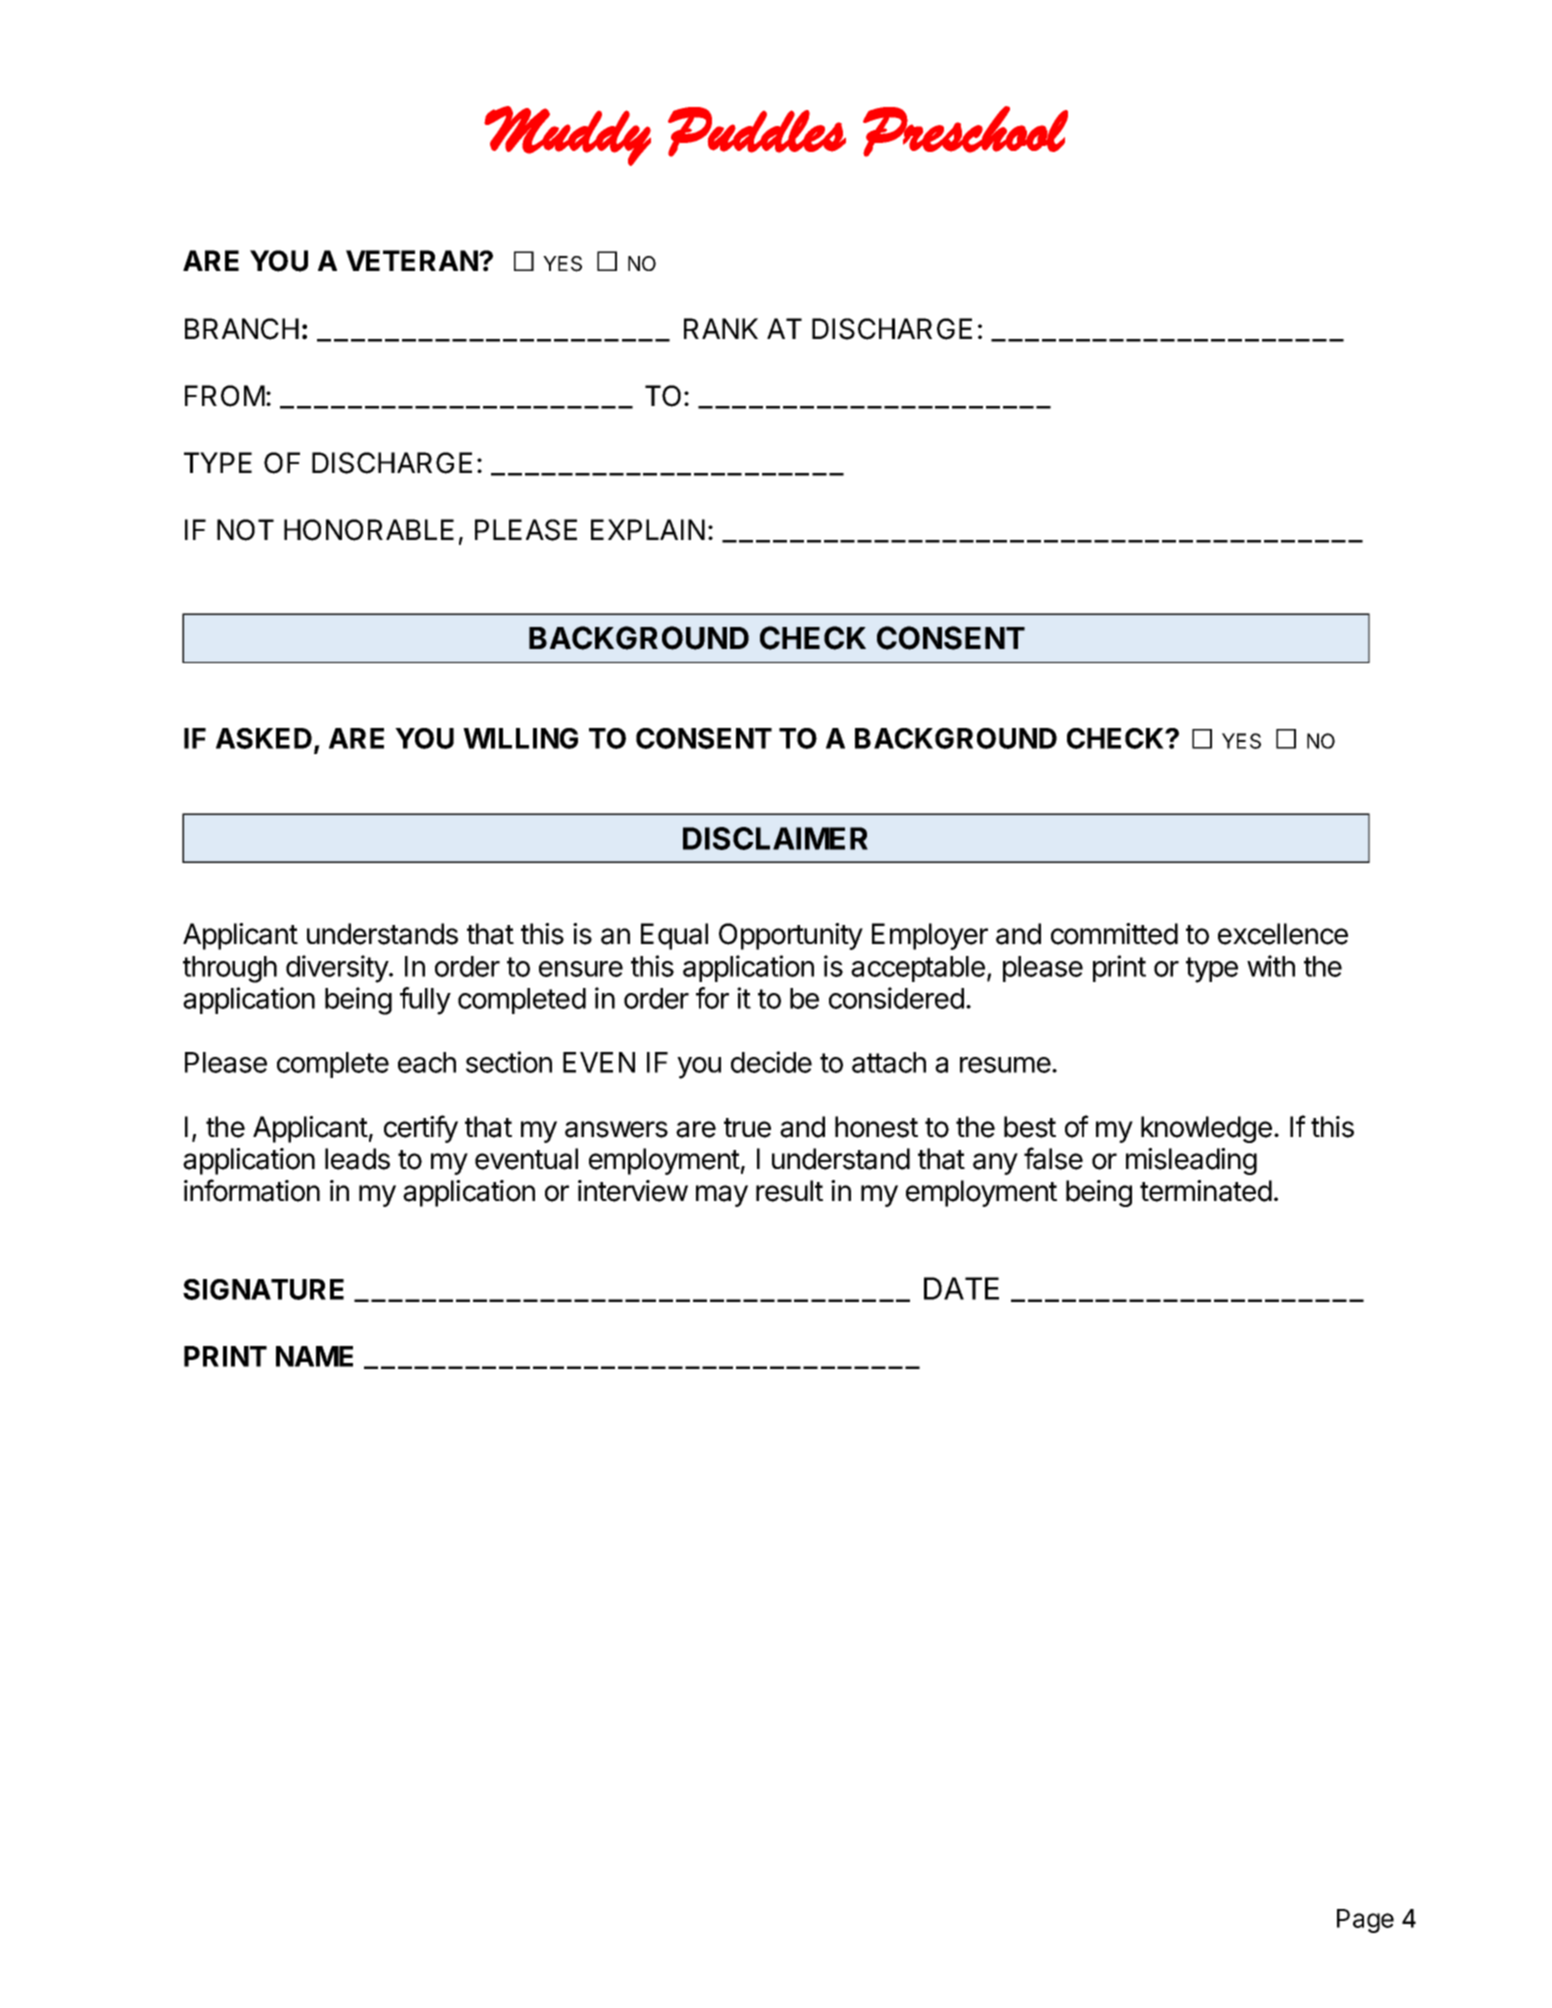  What do you see at coordinates (961, 1288) in the image?
I see `DATE` at bounding box center [961, 1288].
